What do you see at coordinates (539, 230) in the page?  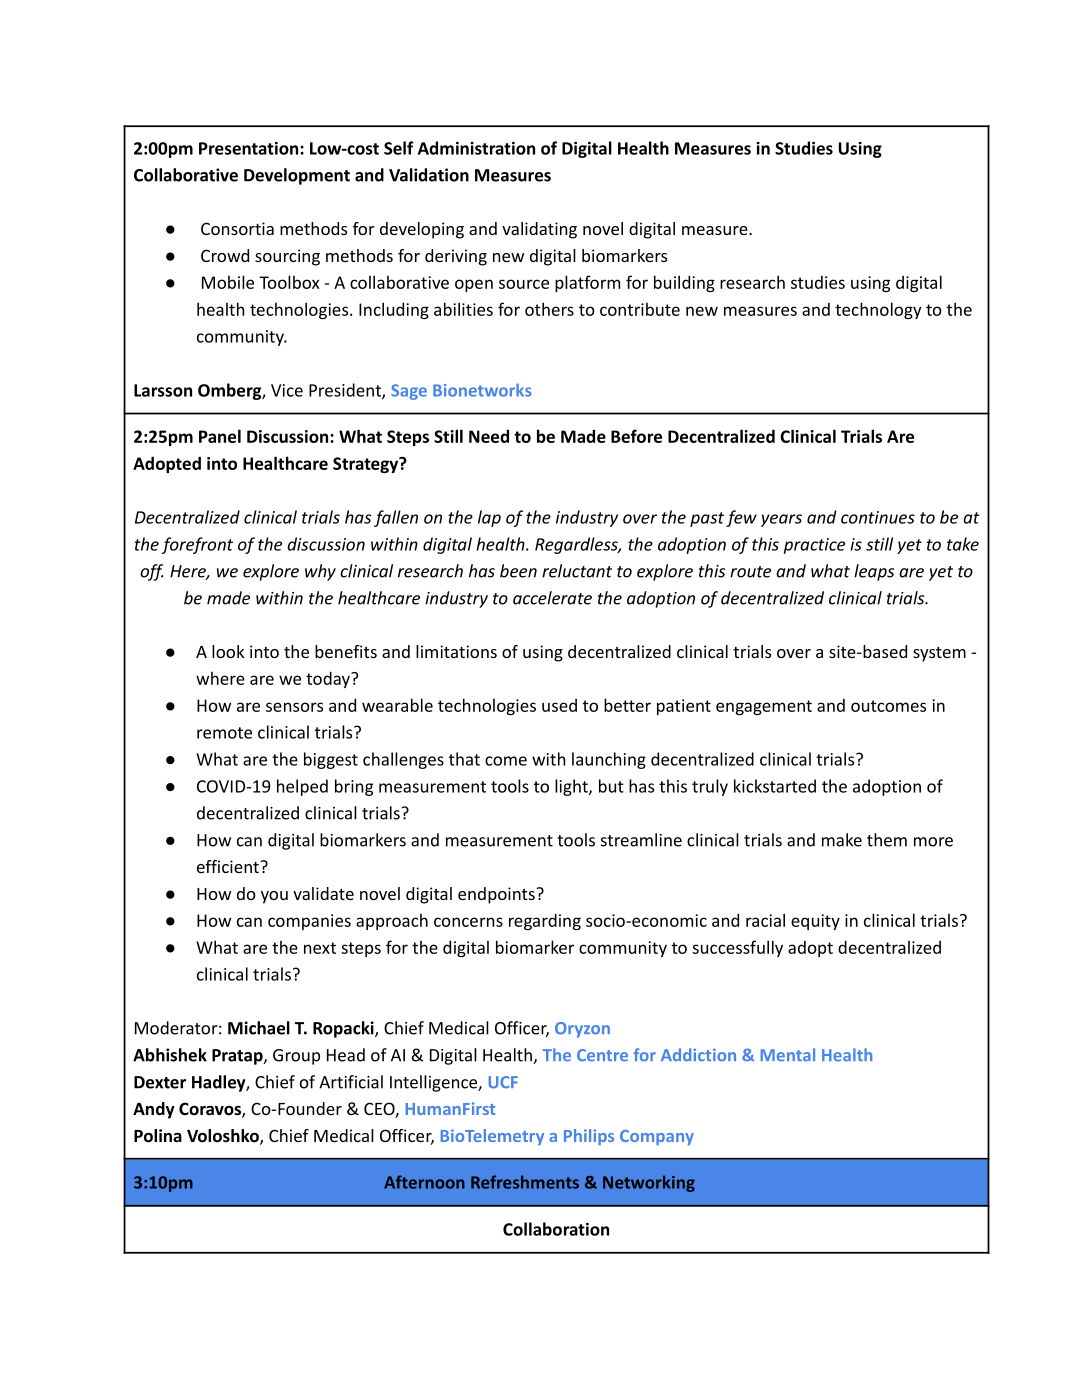 I see `validating` at bounding box center [539, 230].
